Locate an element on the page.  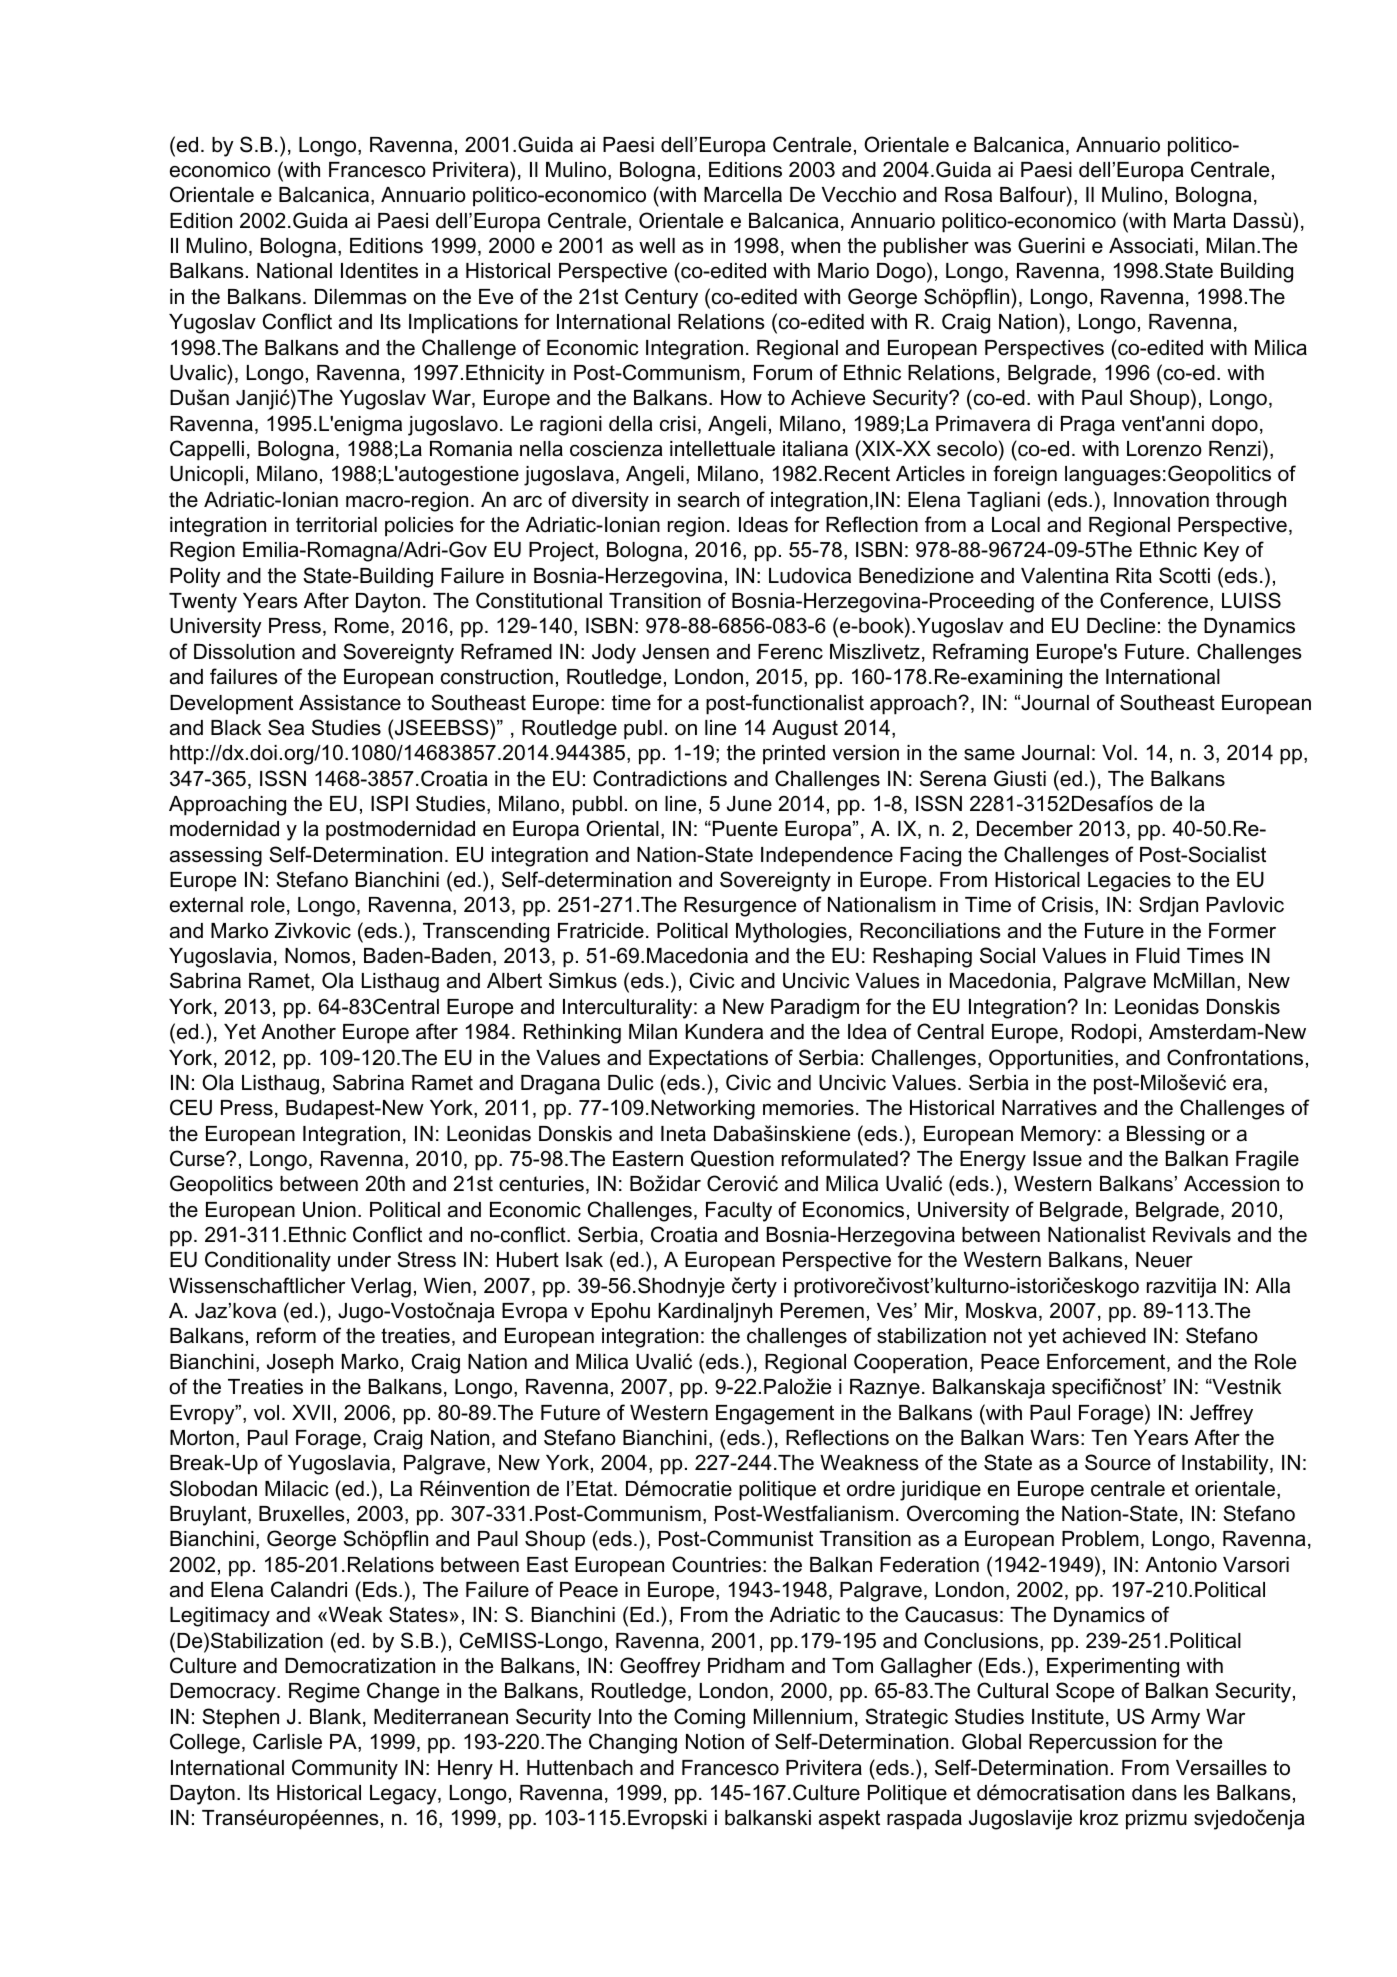
Dilemmas is located at coordinates (361, 297).
